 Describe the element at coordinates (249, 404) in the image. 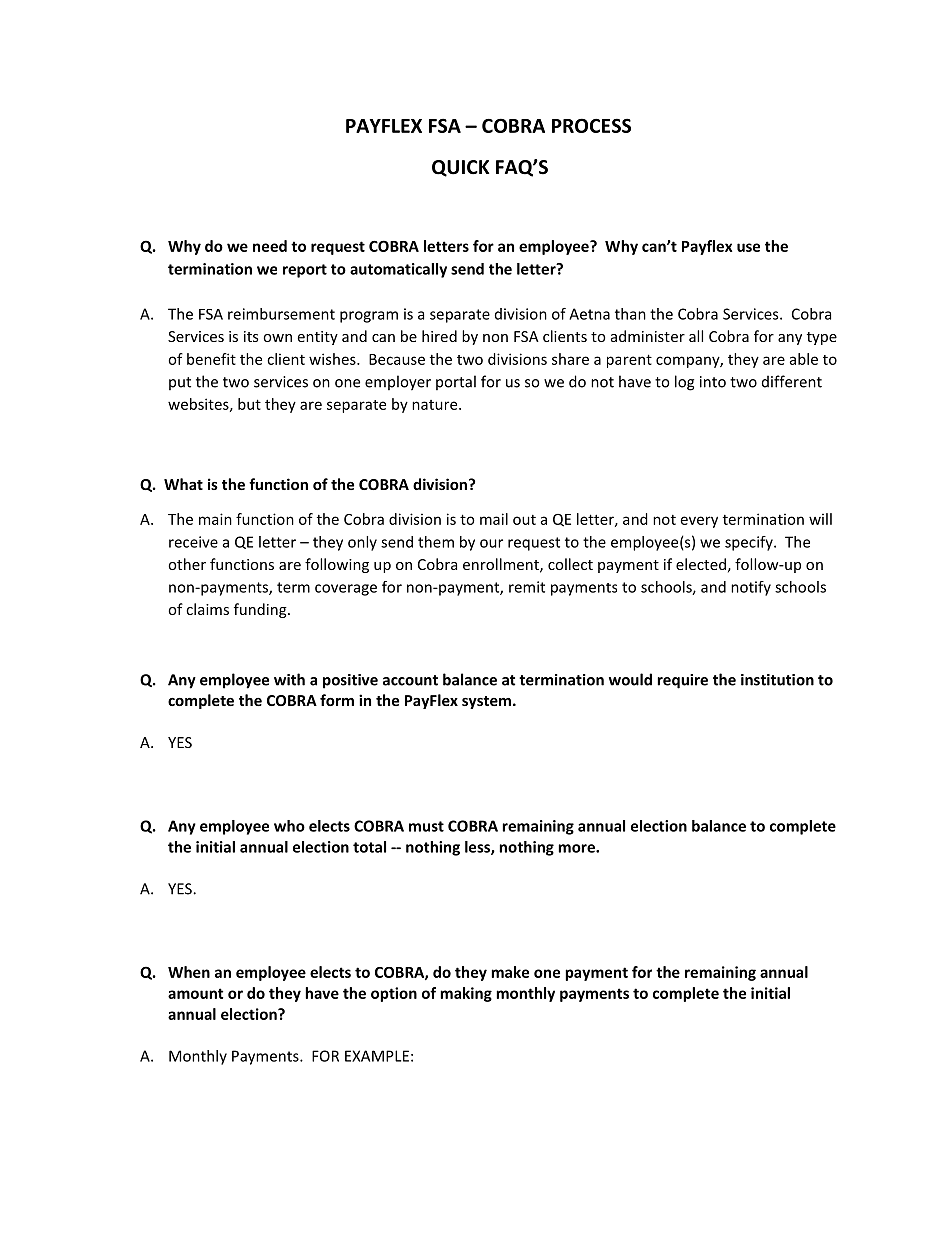

I see `but` at that location.
